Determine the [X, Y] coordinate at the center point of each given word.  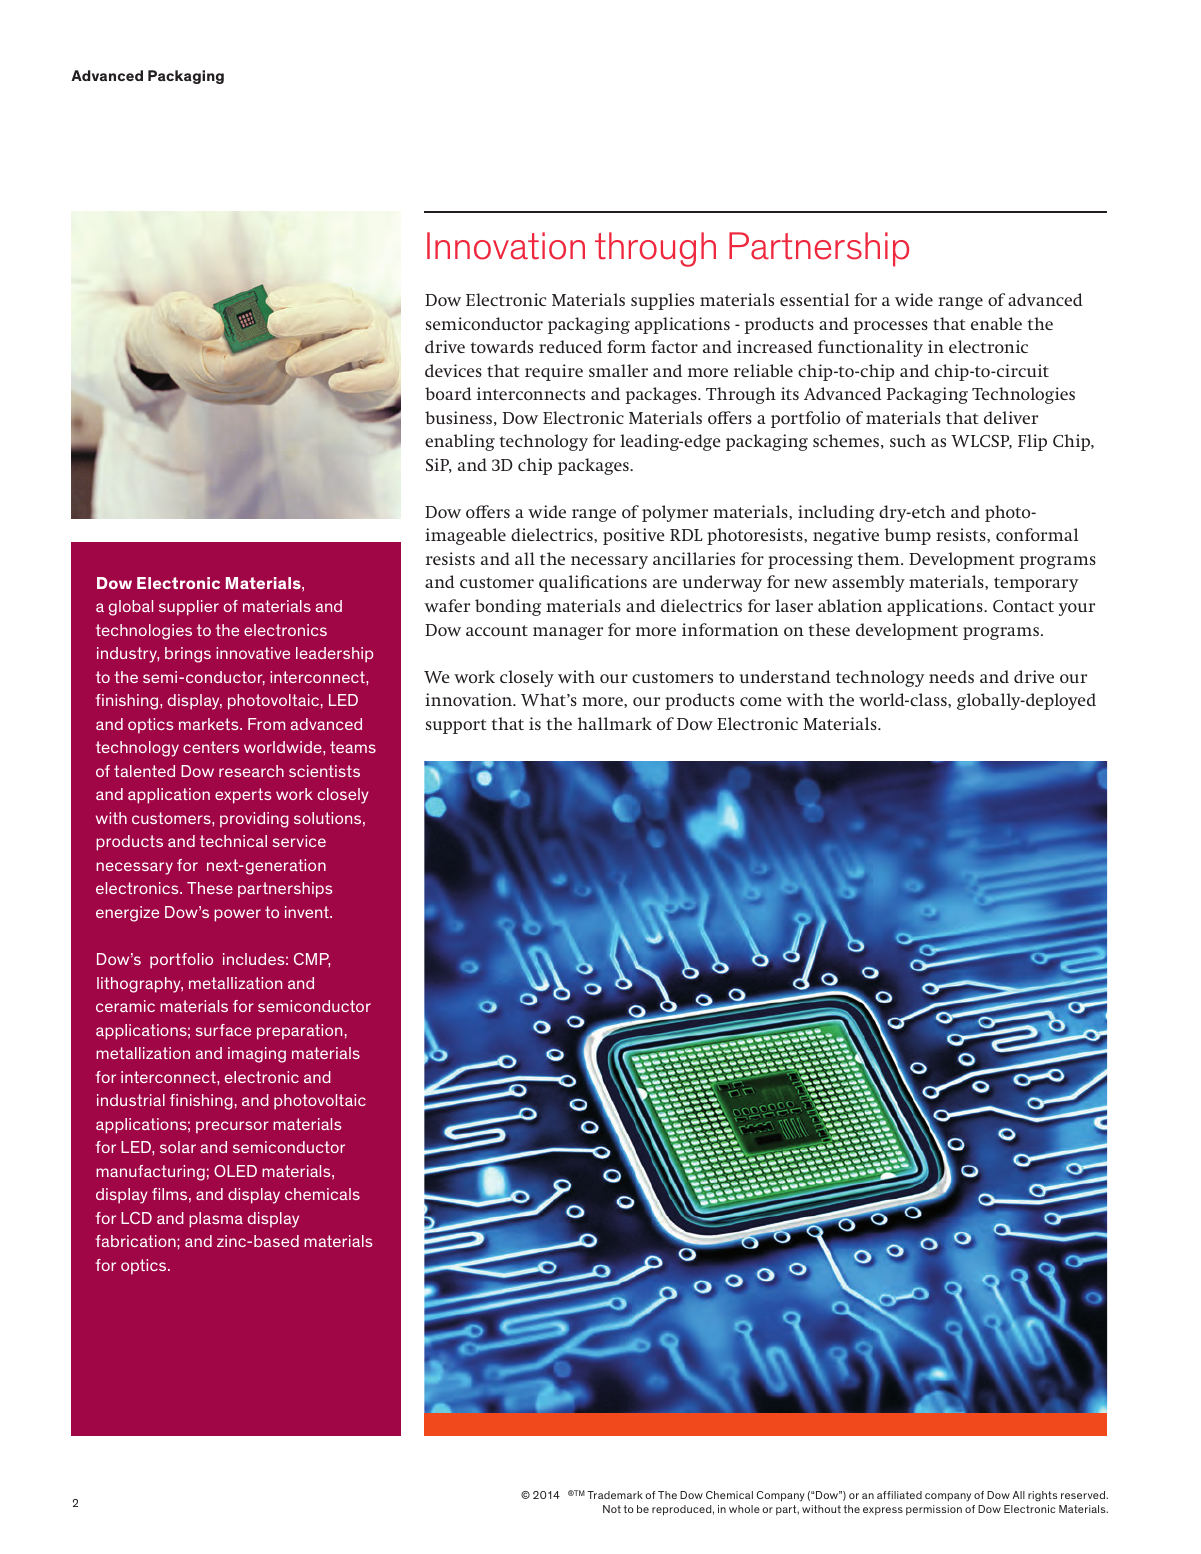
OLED [235, 1171]
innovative [253, 653]
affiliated [899, 1495]
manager [568, 633]
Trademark [615, 1495]
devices [453, 370]
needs [951, 676]
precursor [232, 1127]
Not [612, 1509]
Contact [1023, 606]
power [237, 915]
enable [996, 323]
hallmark [615, 723]
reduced [570, 346]
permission [934, 1510]
